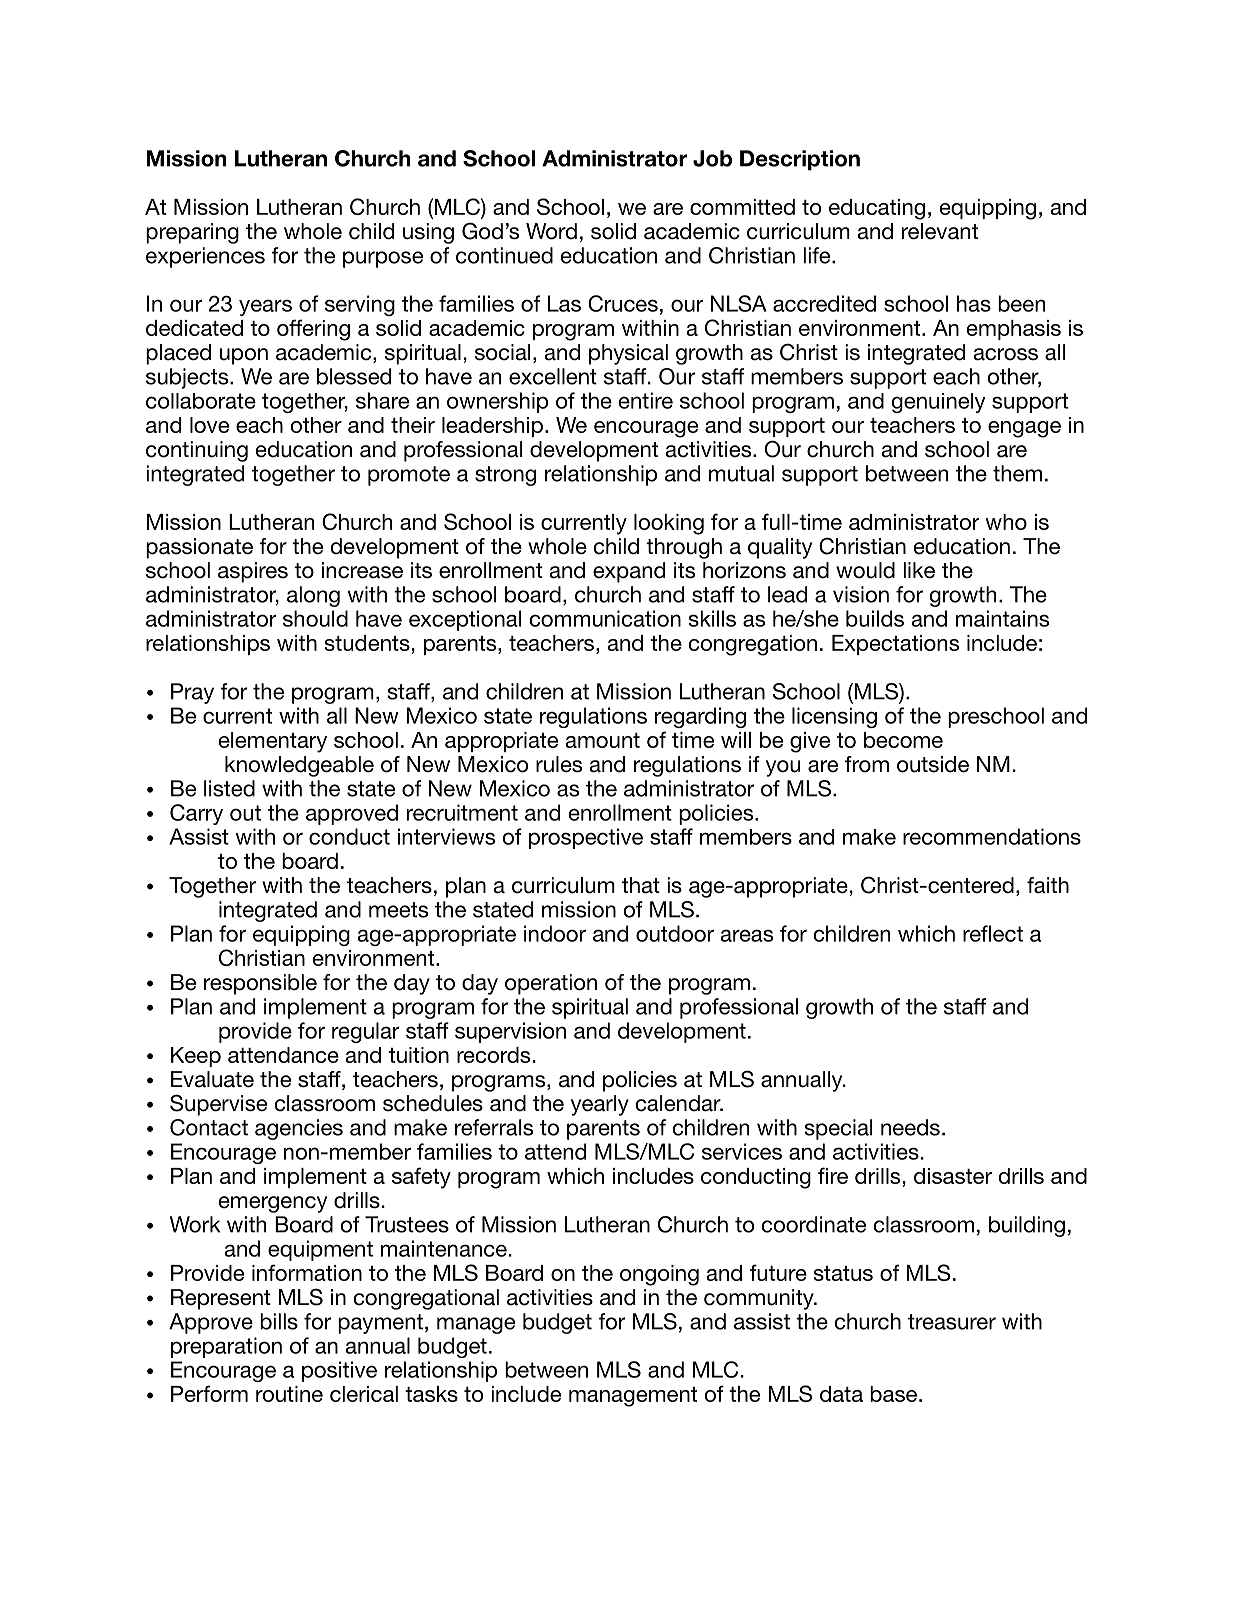 This page has height=1599, width=1235. I want to click on bills, so click(279, 1321).
